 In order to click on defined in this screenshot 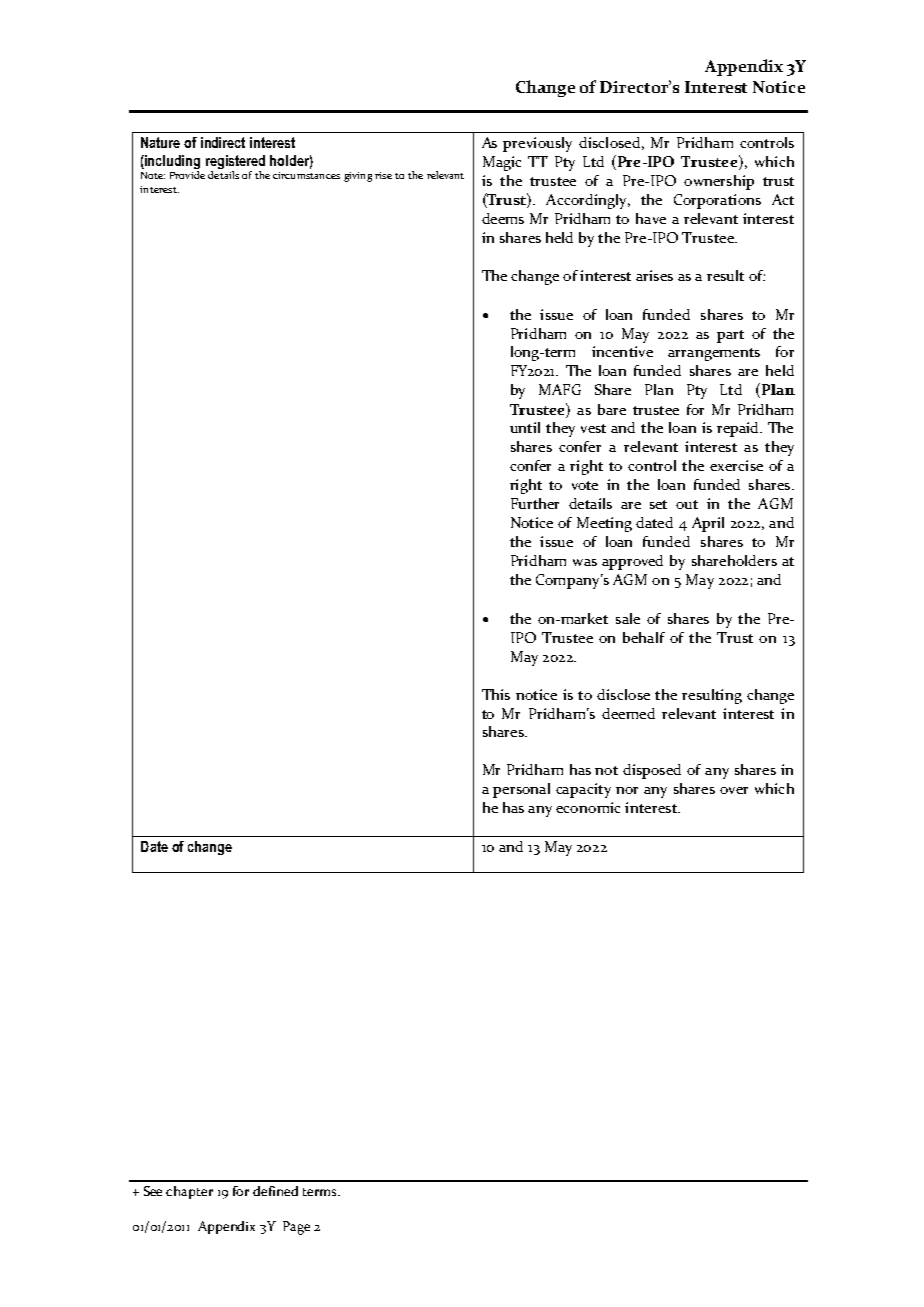, I will do `click(275, 1191)`.
